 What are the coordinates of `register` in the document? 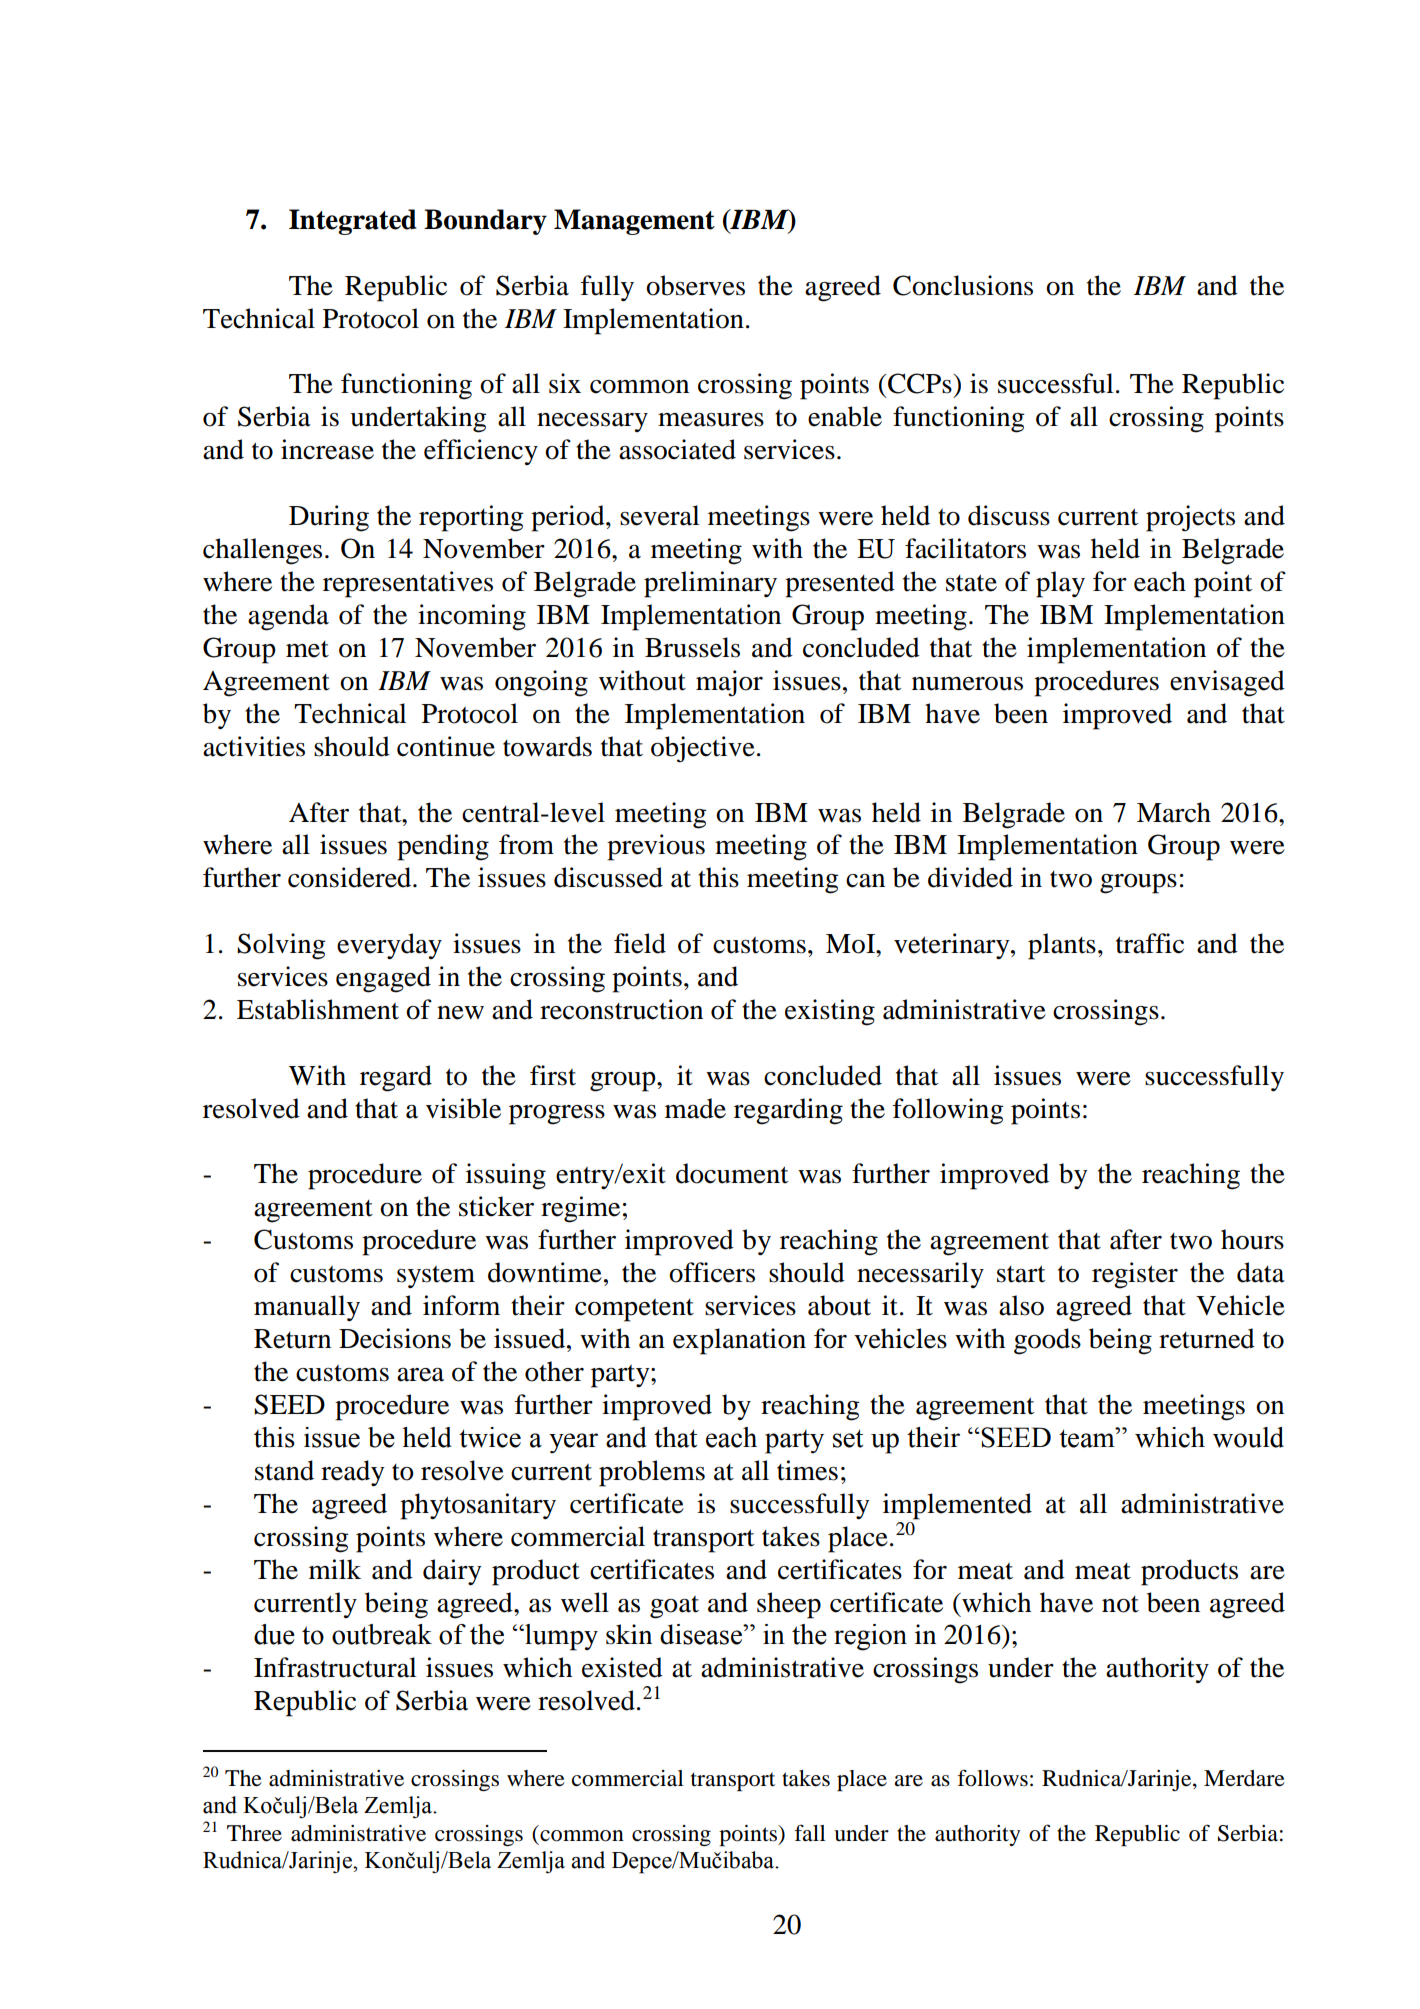 It's located at (1135, 1275).
